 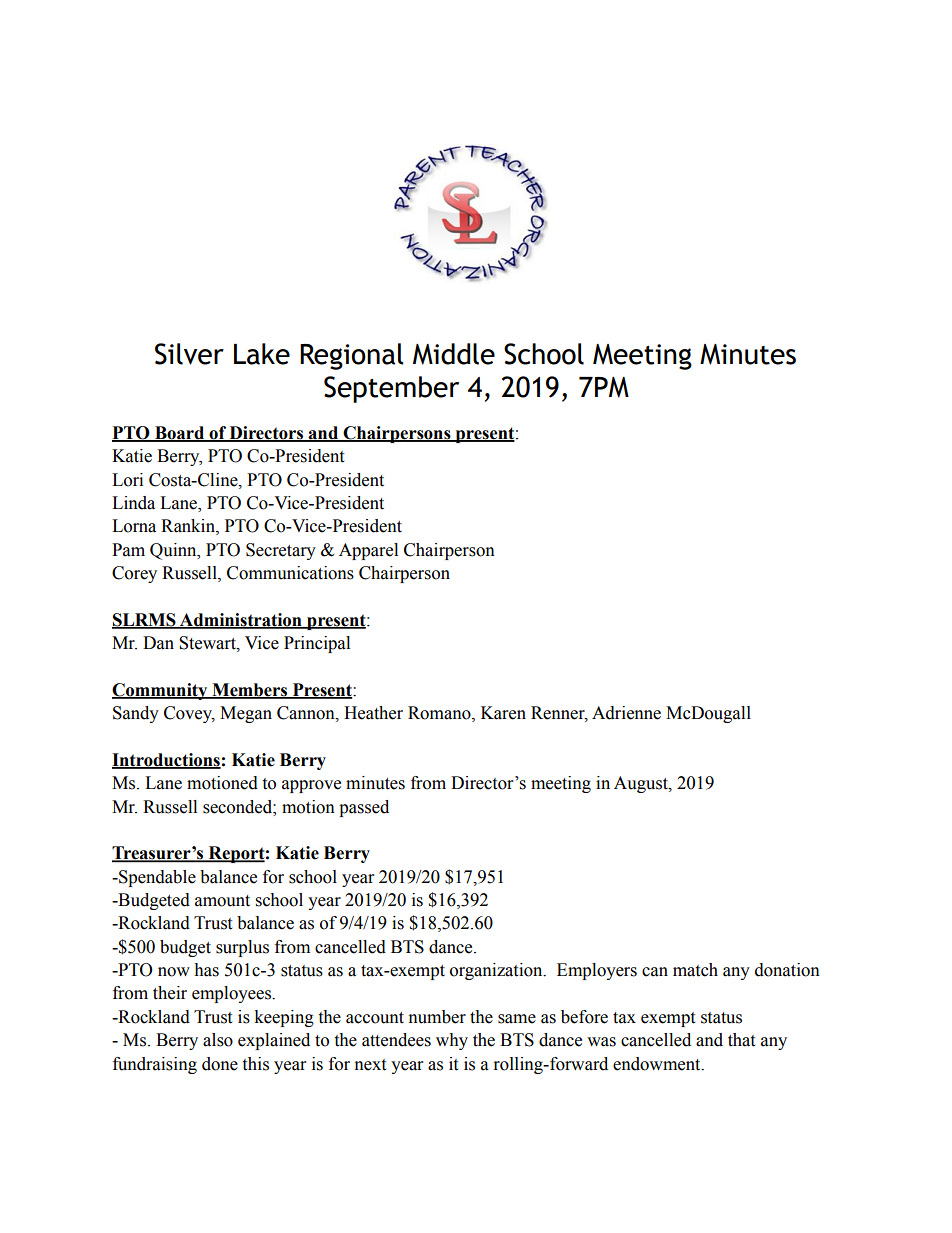 I want to click on Middle, so click(x=454, y=354).
